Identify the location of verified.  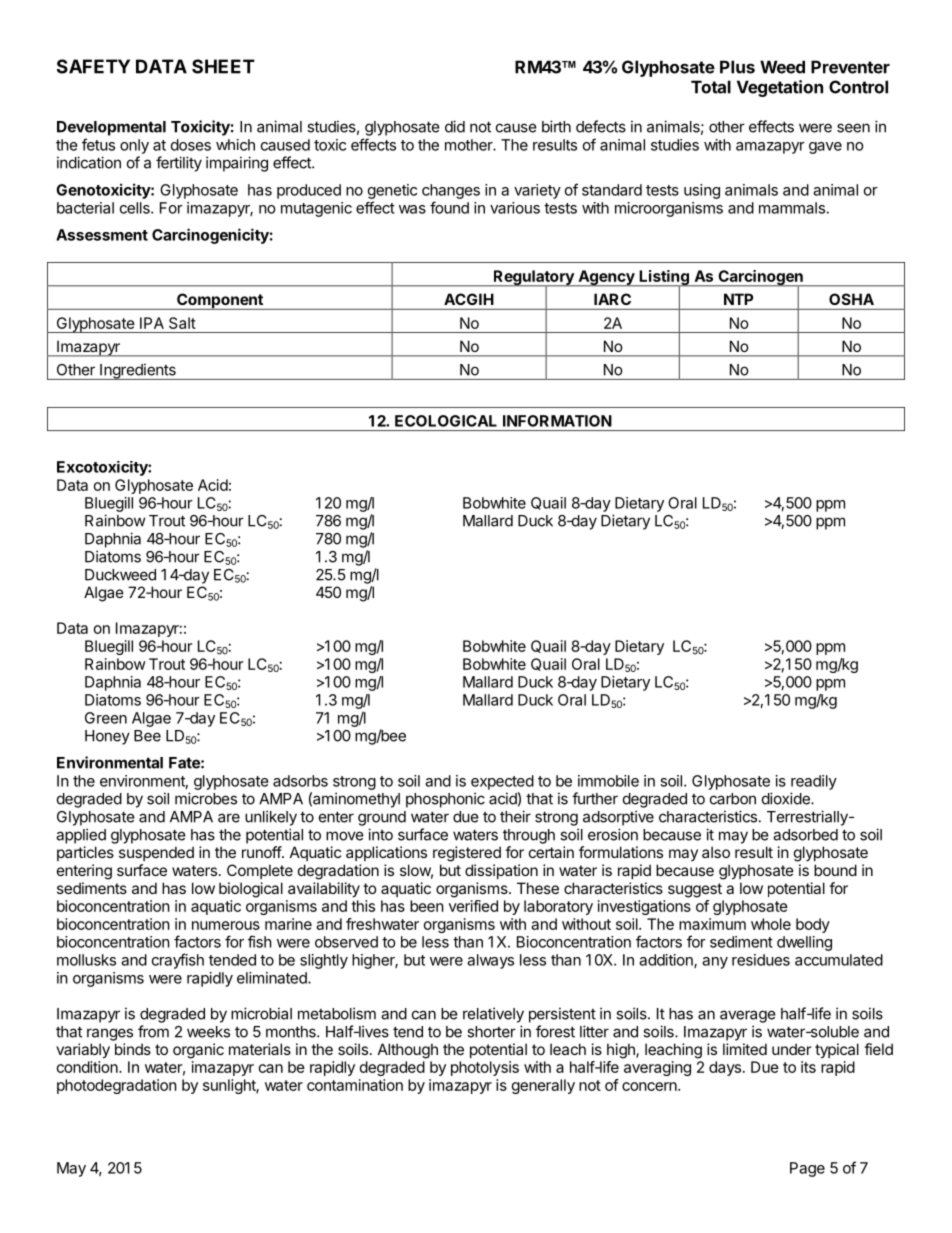
(473, 906).
